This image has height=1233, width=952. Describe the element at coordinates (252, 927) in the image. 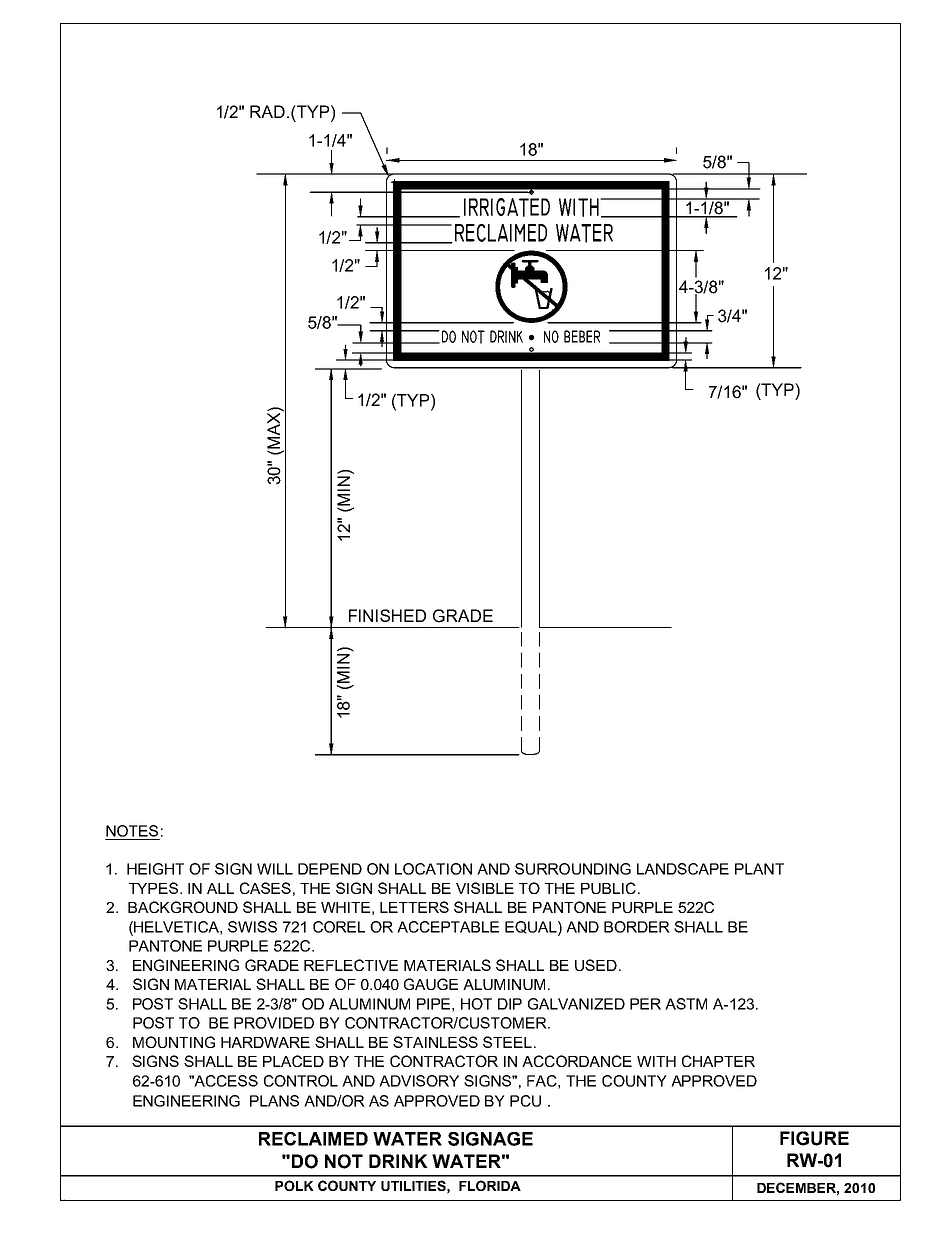

I see `SWISS` at that location.
